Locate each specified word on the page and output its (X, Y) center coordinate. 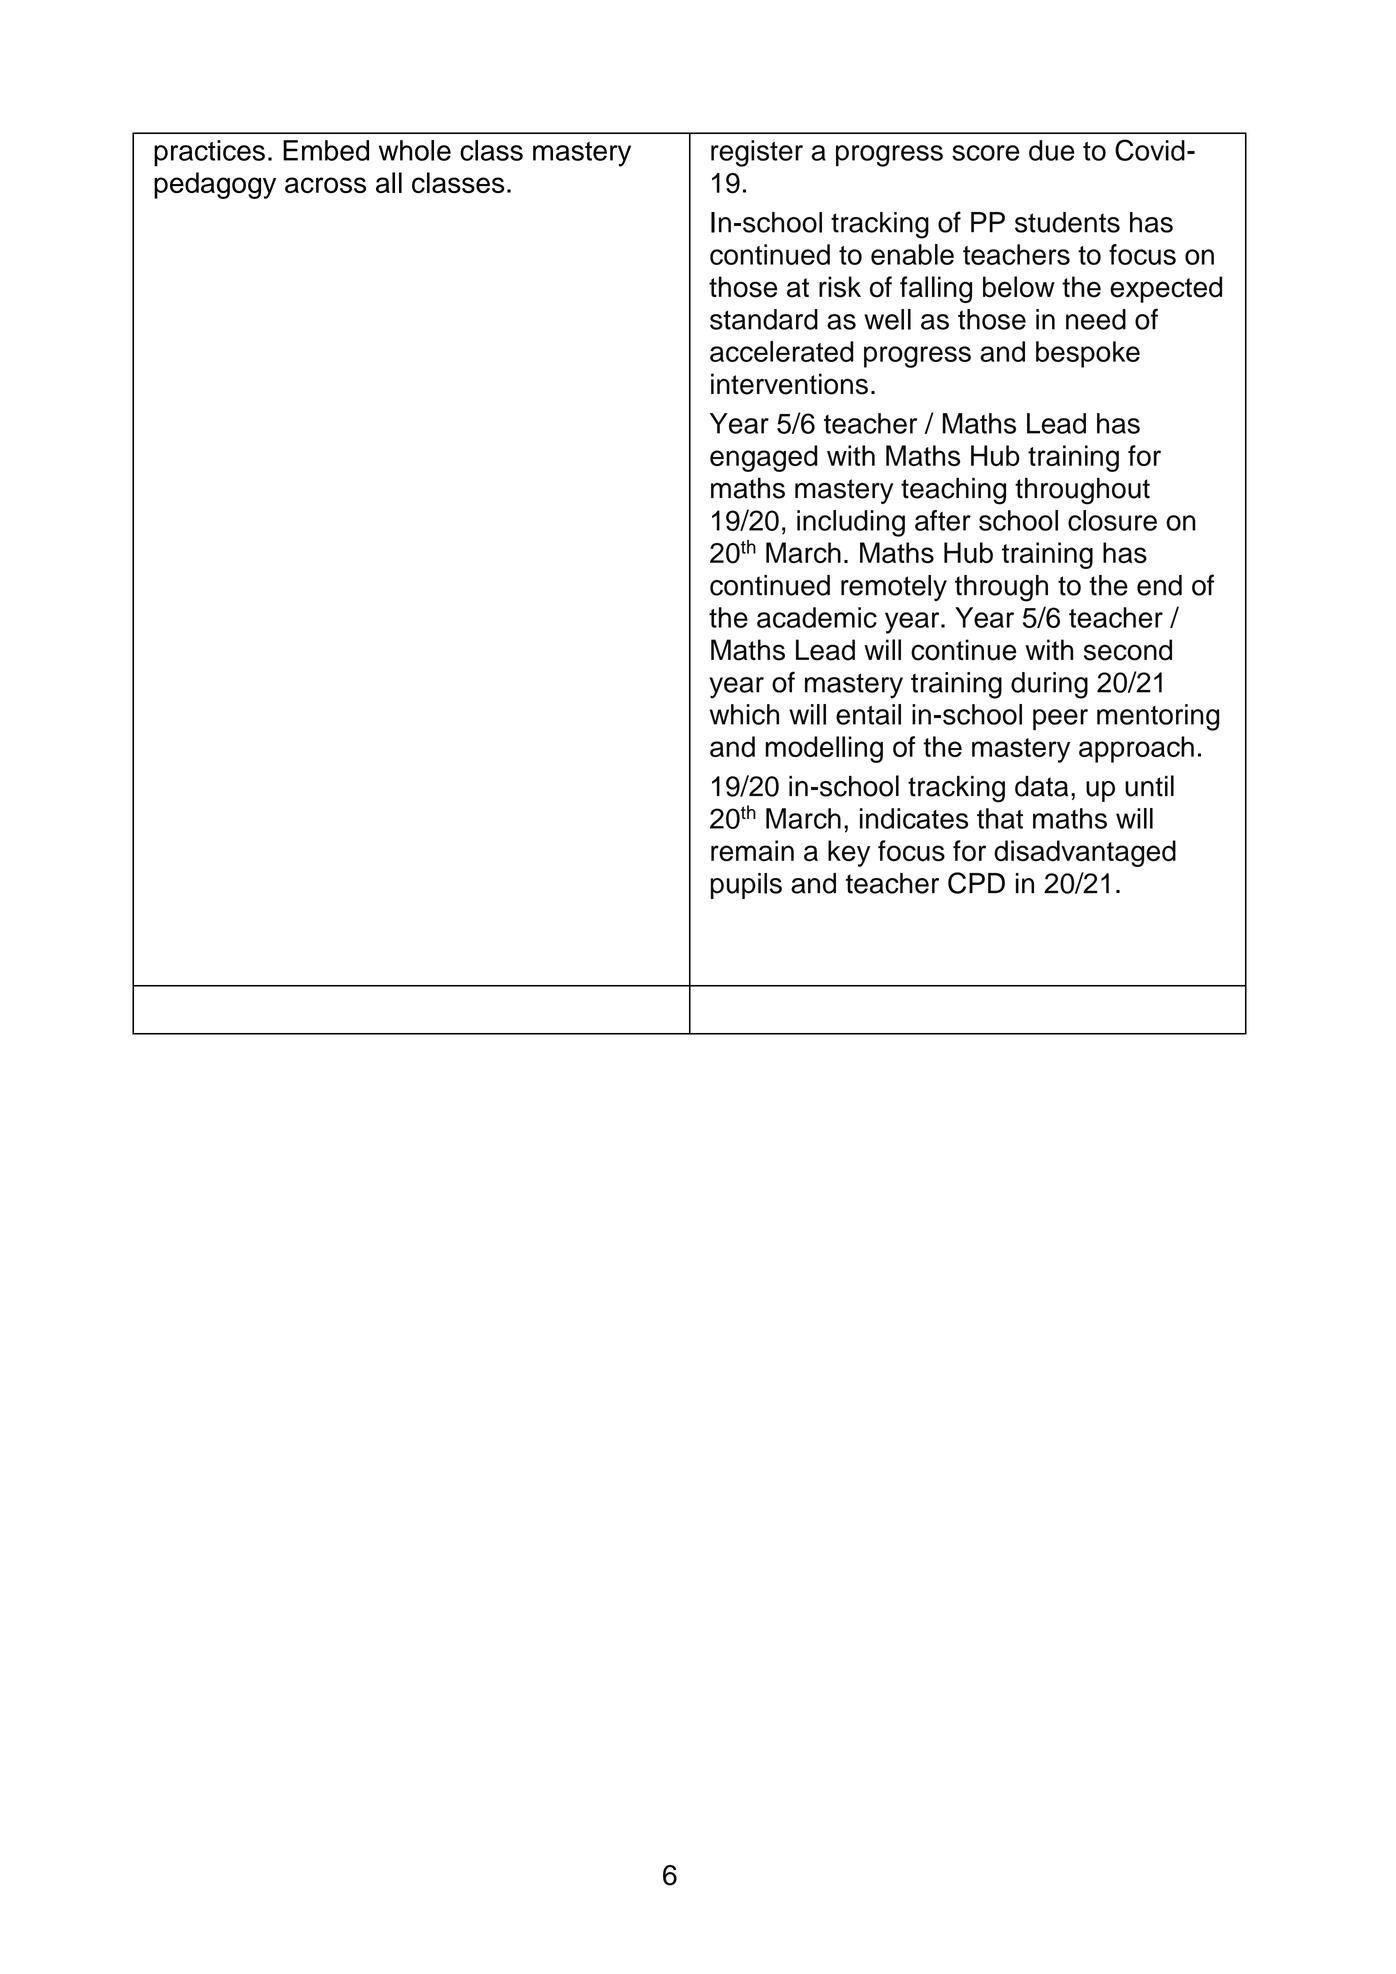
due (1052, 150)
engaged (764, 458)
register (757, 153)
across (325, 185)
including (851, 523)
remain (752, 851)
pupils (746, 886)
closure (1112, 520)
